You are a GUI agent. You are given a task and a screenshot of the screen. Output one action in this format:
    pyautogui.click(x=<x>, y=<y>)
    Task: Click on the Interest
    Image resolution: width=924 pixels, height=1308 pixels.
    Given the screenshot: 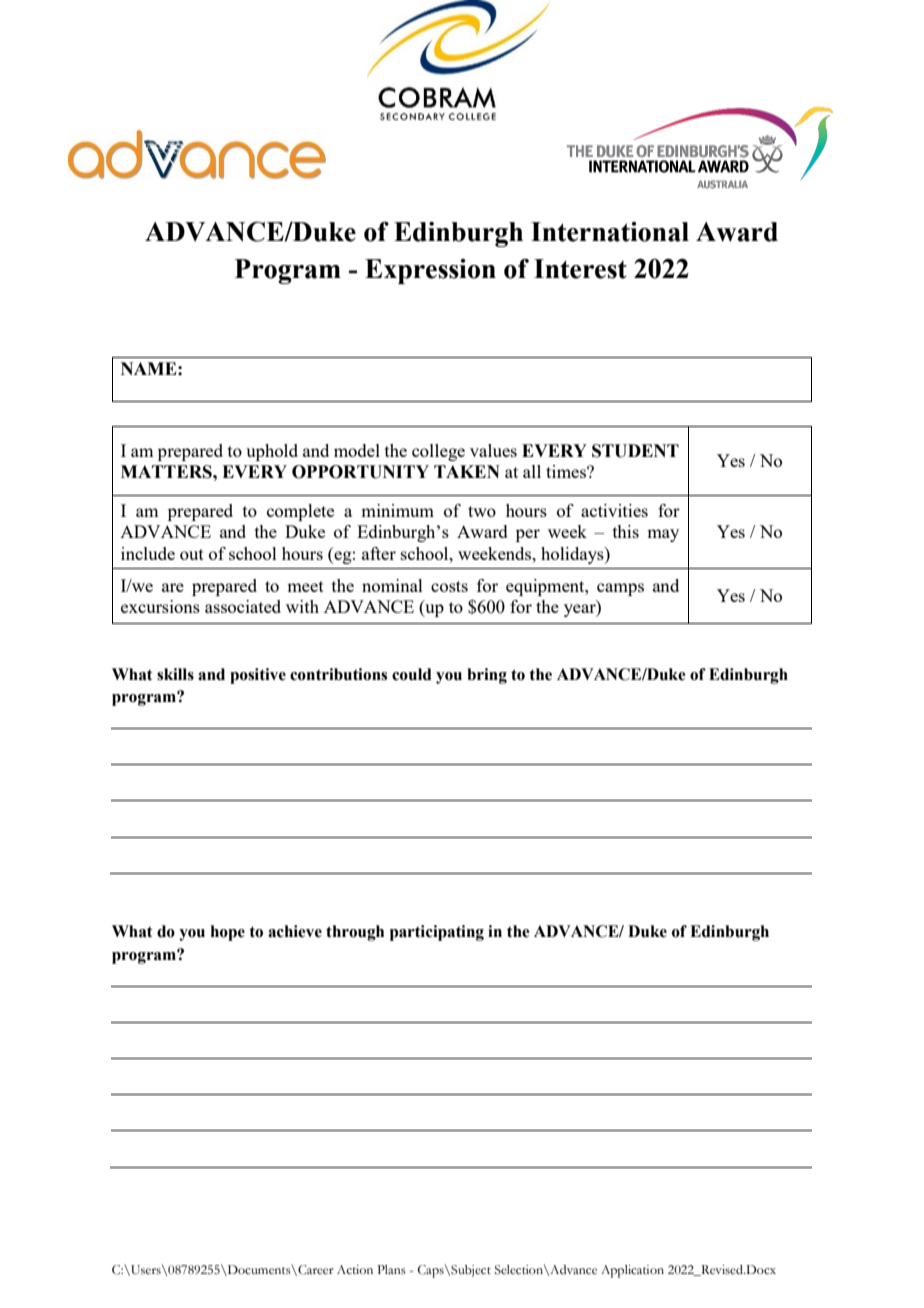 What is the action you would take?
    pyautogui.click(x=580, y=269)
